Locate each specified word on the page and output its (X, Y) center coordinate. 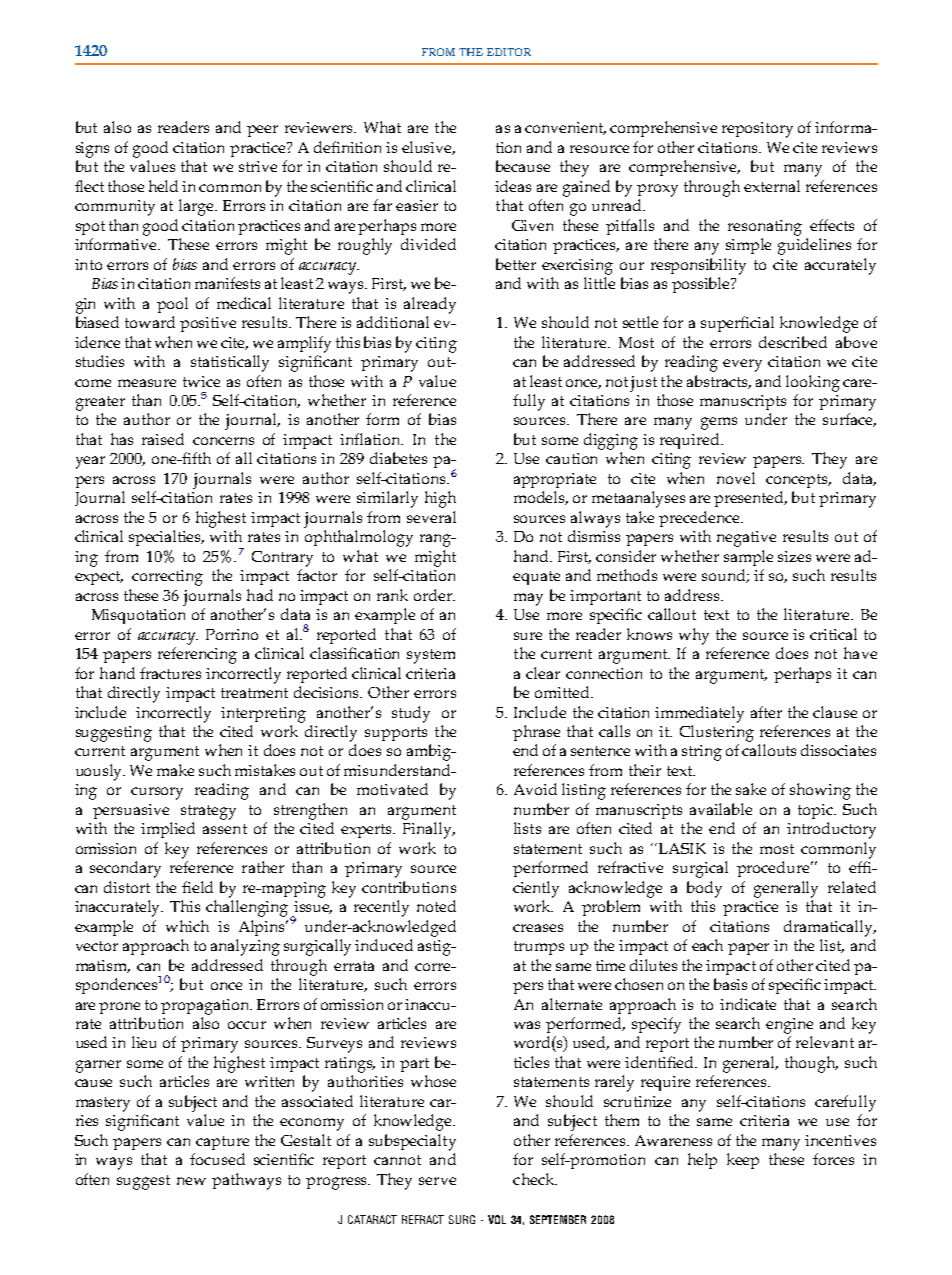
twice (201, 381)
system (431, 656)
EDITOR (509, 52)
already (430, 305)
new (191, 1181)
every (742, 365)
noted (436, 906)
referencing (197, 655)
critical (833, 634)
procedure (774, 869)
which (187, 926)
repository (757, 130)
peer (262, 131)
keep (743, 1161)
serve (437, 1181)
